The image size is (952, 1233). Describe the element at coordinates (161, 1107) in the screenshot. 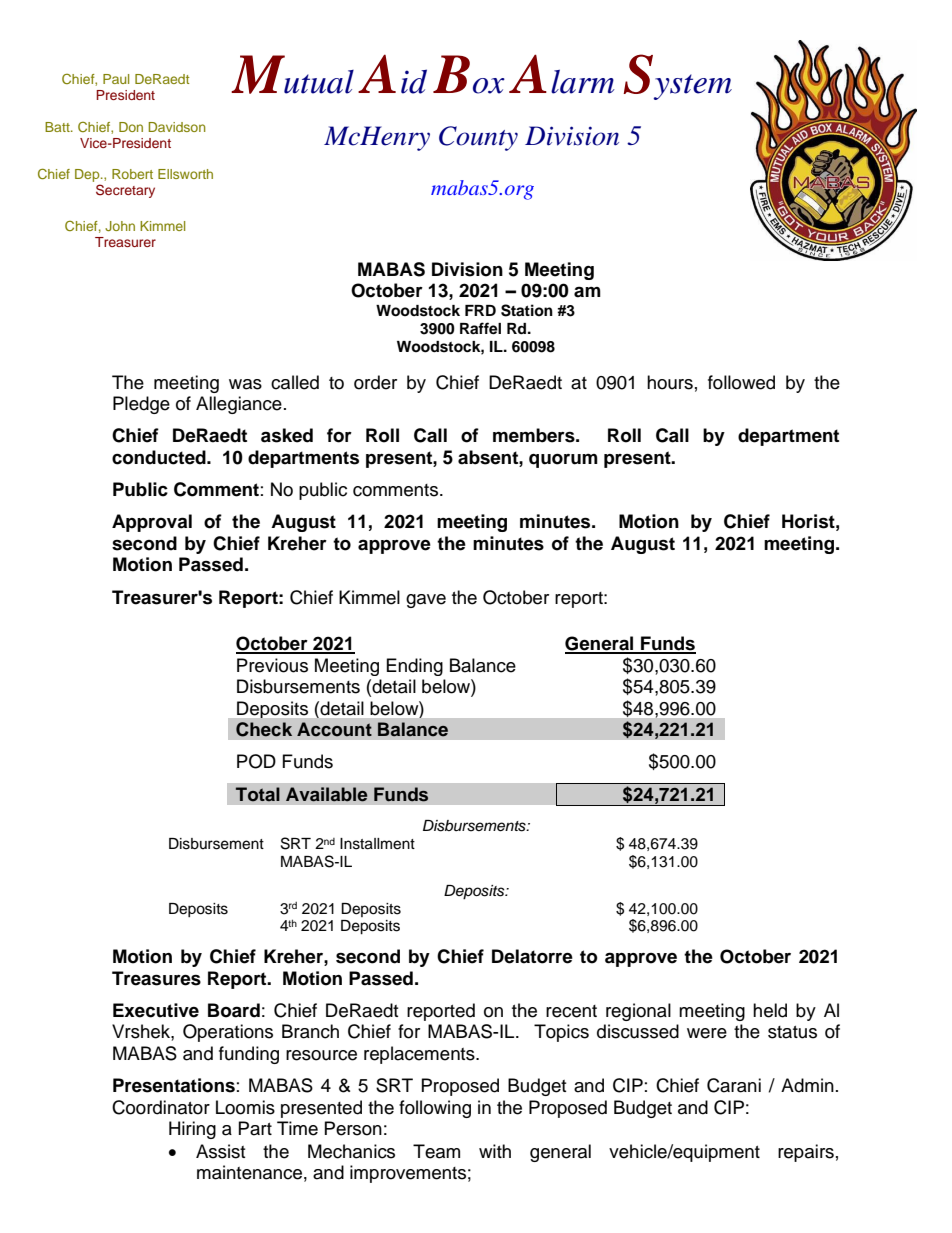

I see `Coordinator` at that location.
